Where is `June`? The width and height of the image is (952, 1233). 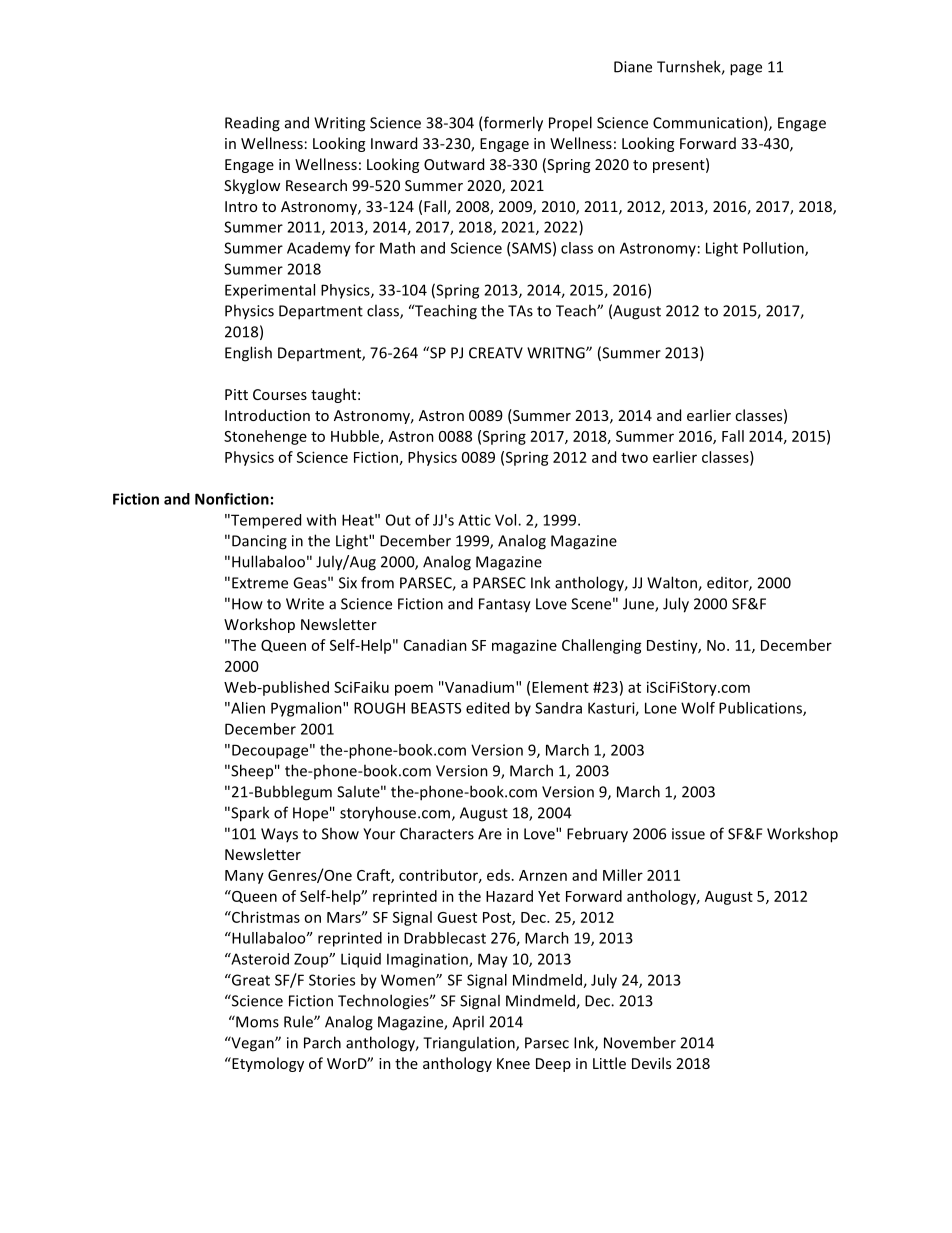 June is located at coordinates (639, 605).
